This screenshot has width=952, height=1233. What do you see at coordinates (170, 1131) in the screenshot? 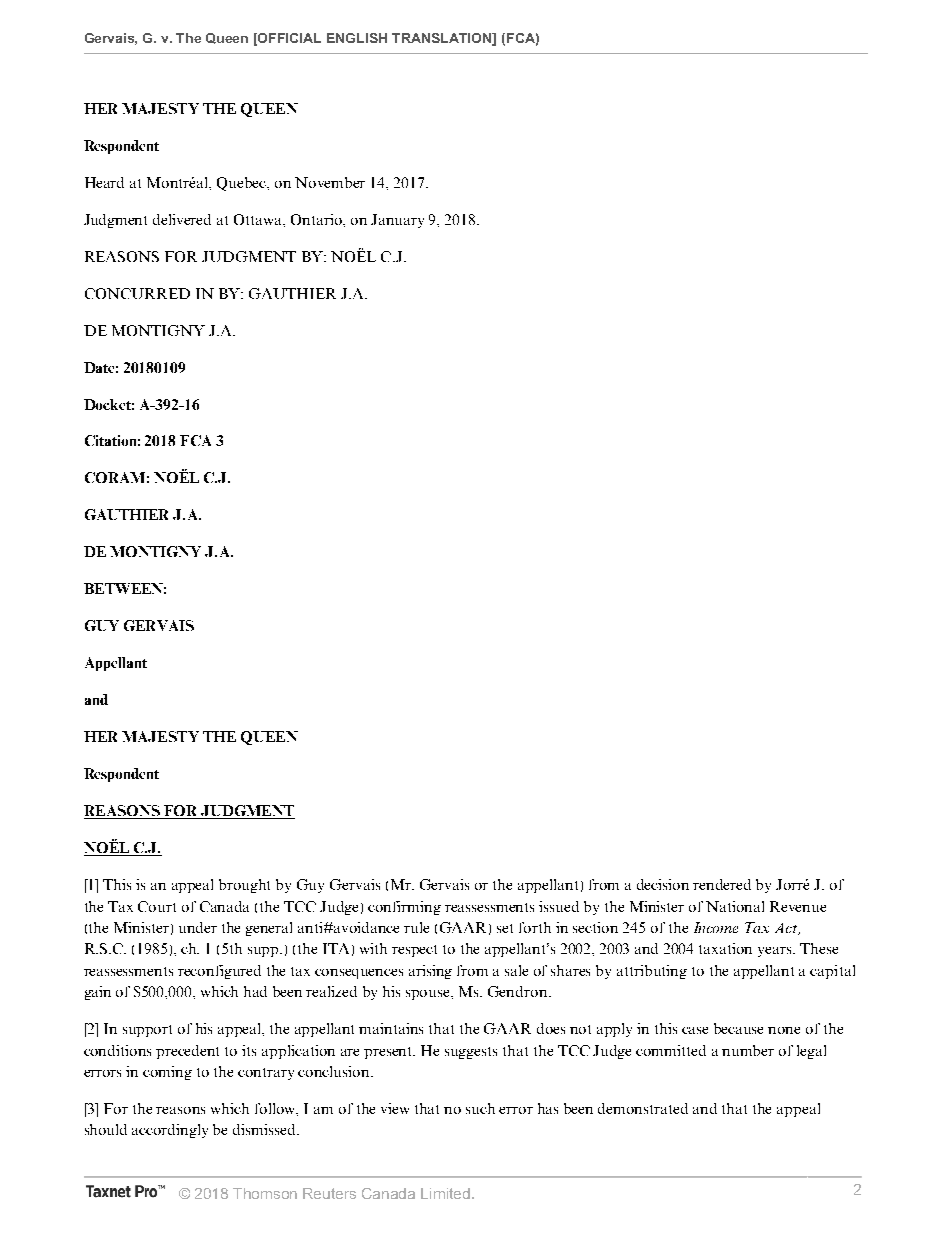
I see `accordingly` at bounding box center [170, 1131].
